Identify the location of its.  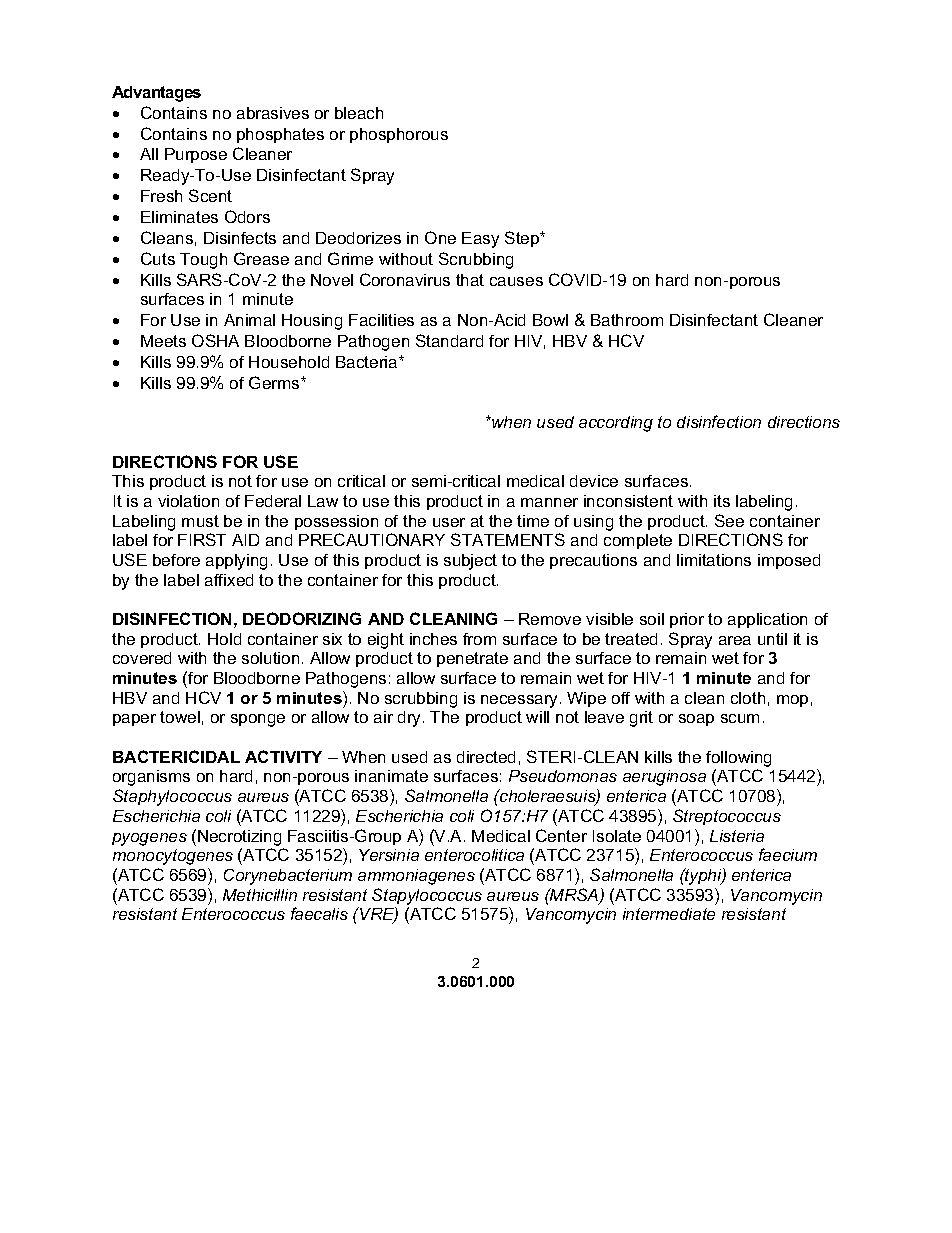
(722, 501).
